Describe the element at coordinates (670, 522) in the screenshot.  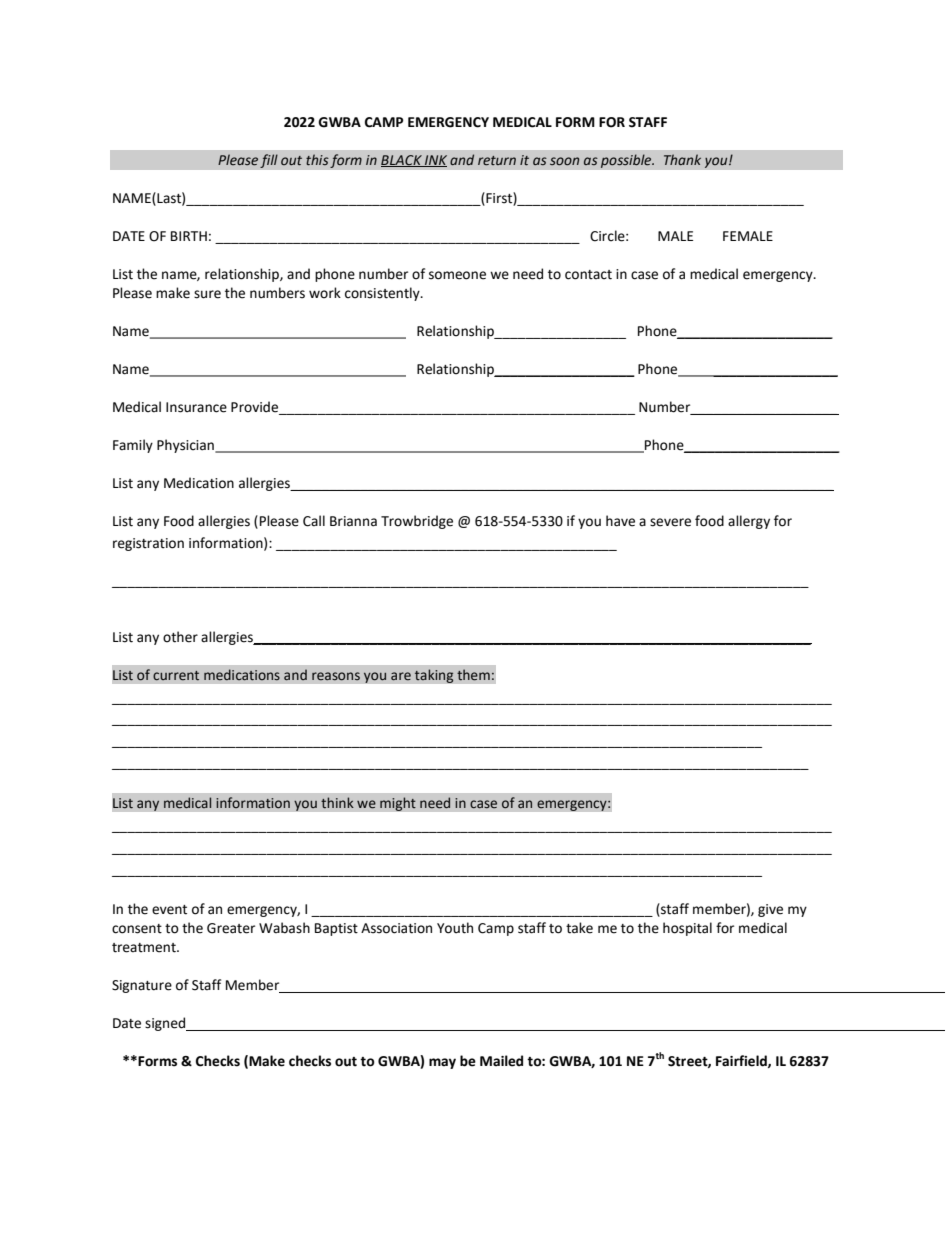
I see `severe` at that location.
